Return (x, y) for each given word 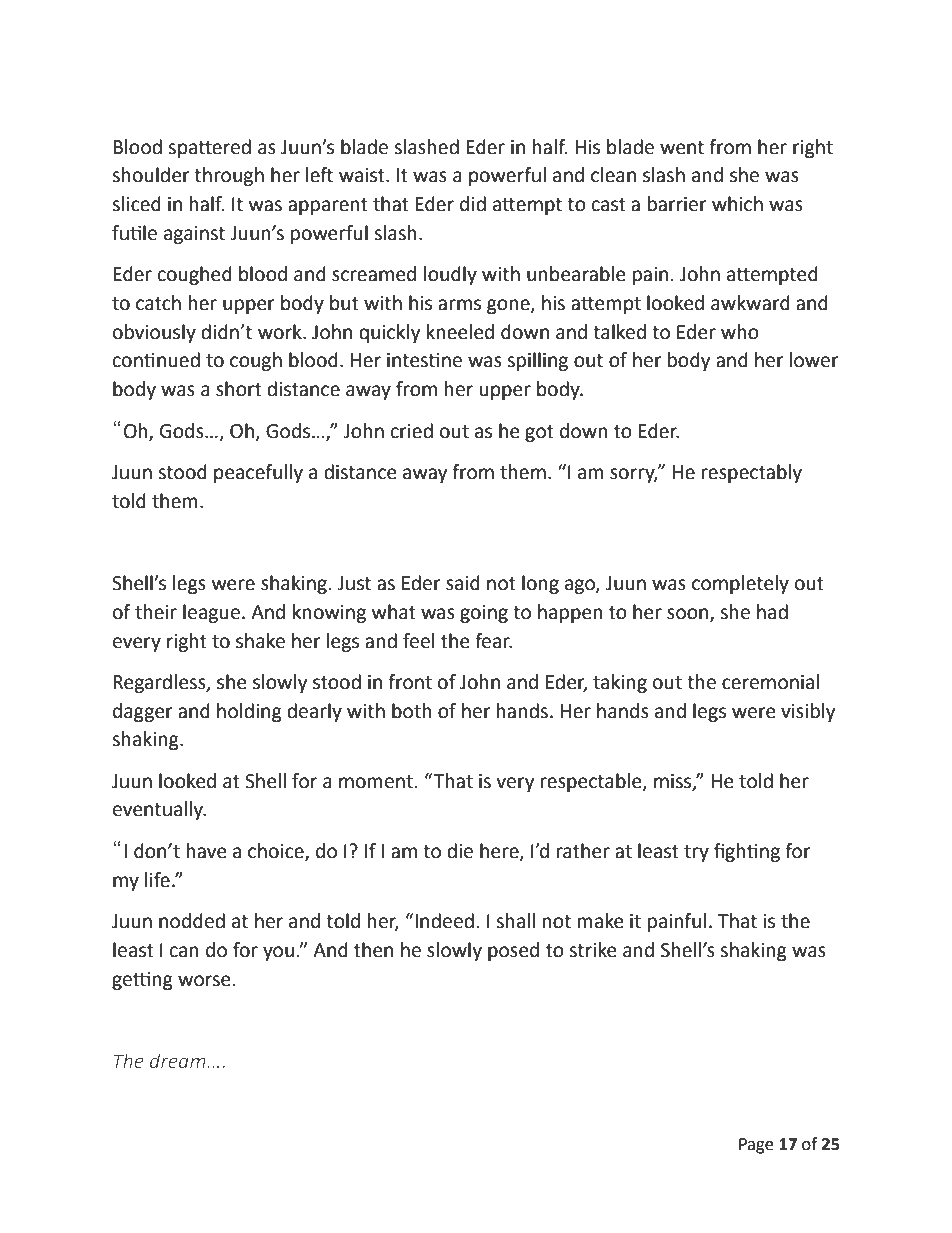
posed (513, 951)
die (460, 851)
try (696, 853)
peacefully (258, 473)
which (737, 204)
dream (179, 1060)
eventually (159, 810)
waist (363, 175)
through (229, 176)
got (539, 433)
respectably (752, 473)
